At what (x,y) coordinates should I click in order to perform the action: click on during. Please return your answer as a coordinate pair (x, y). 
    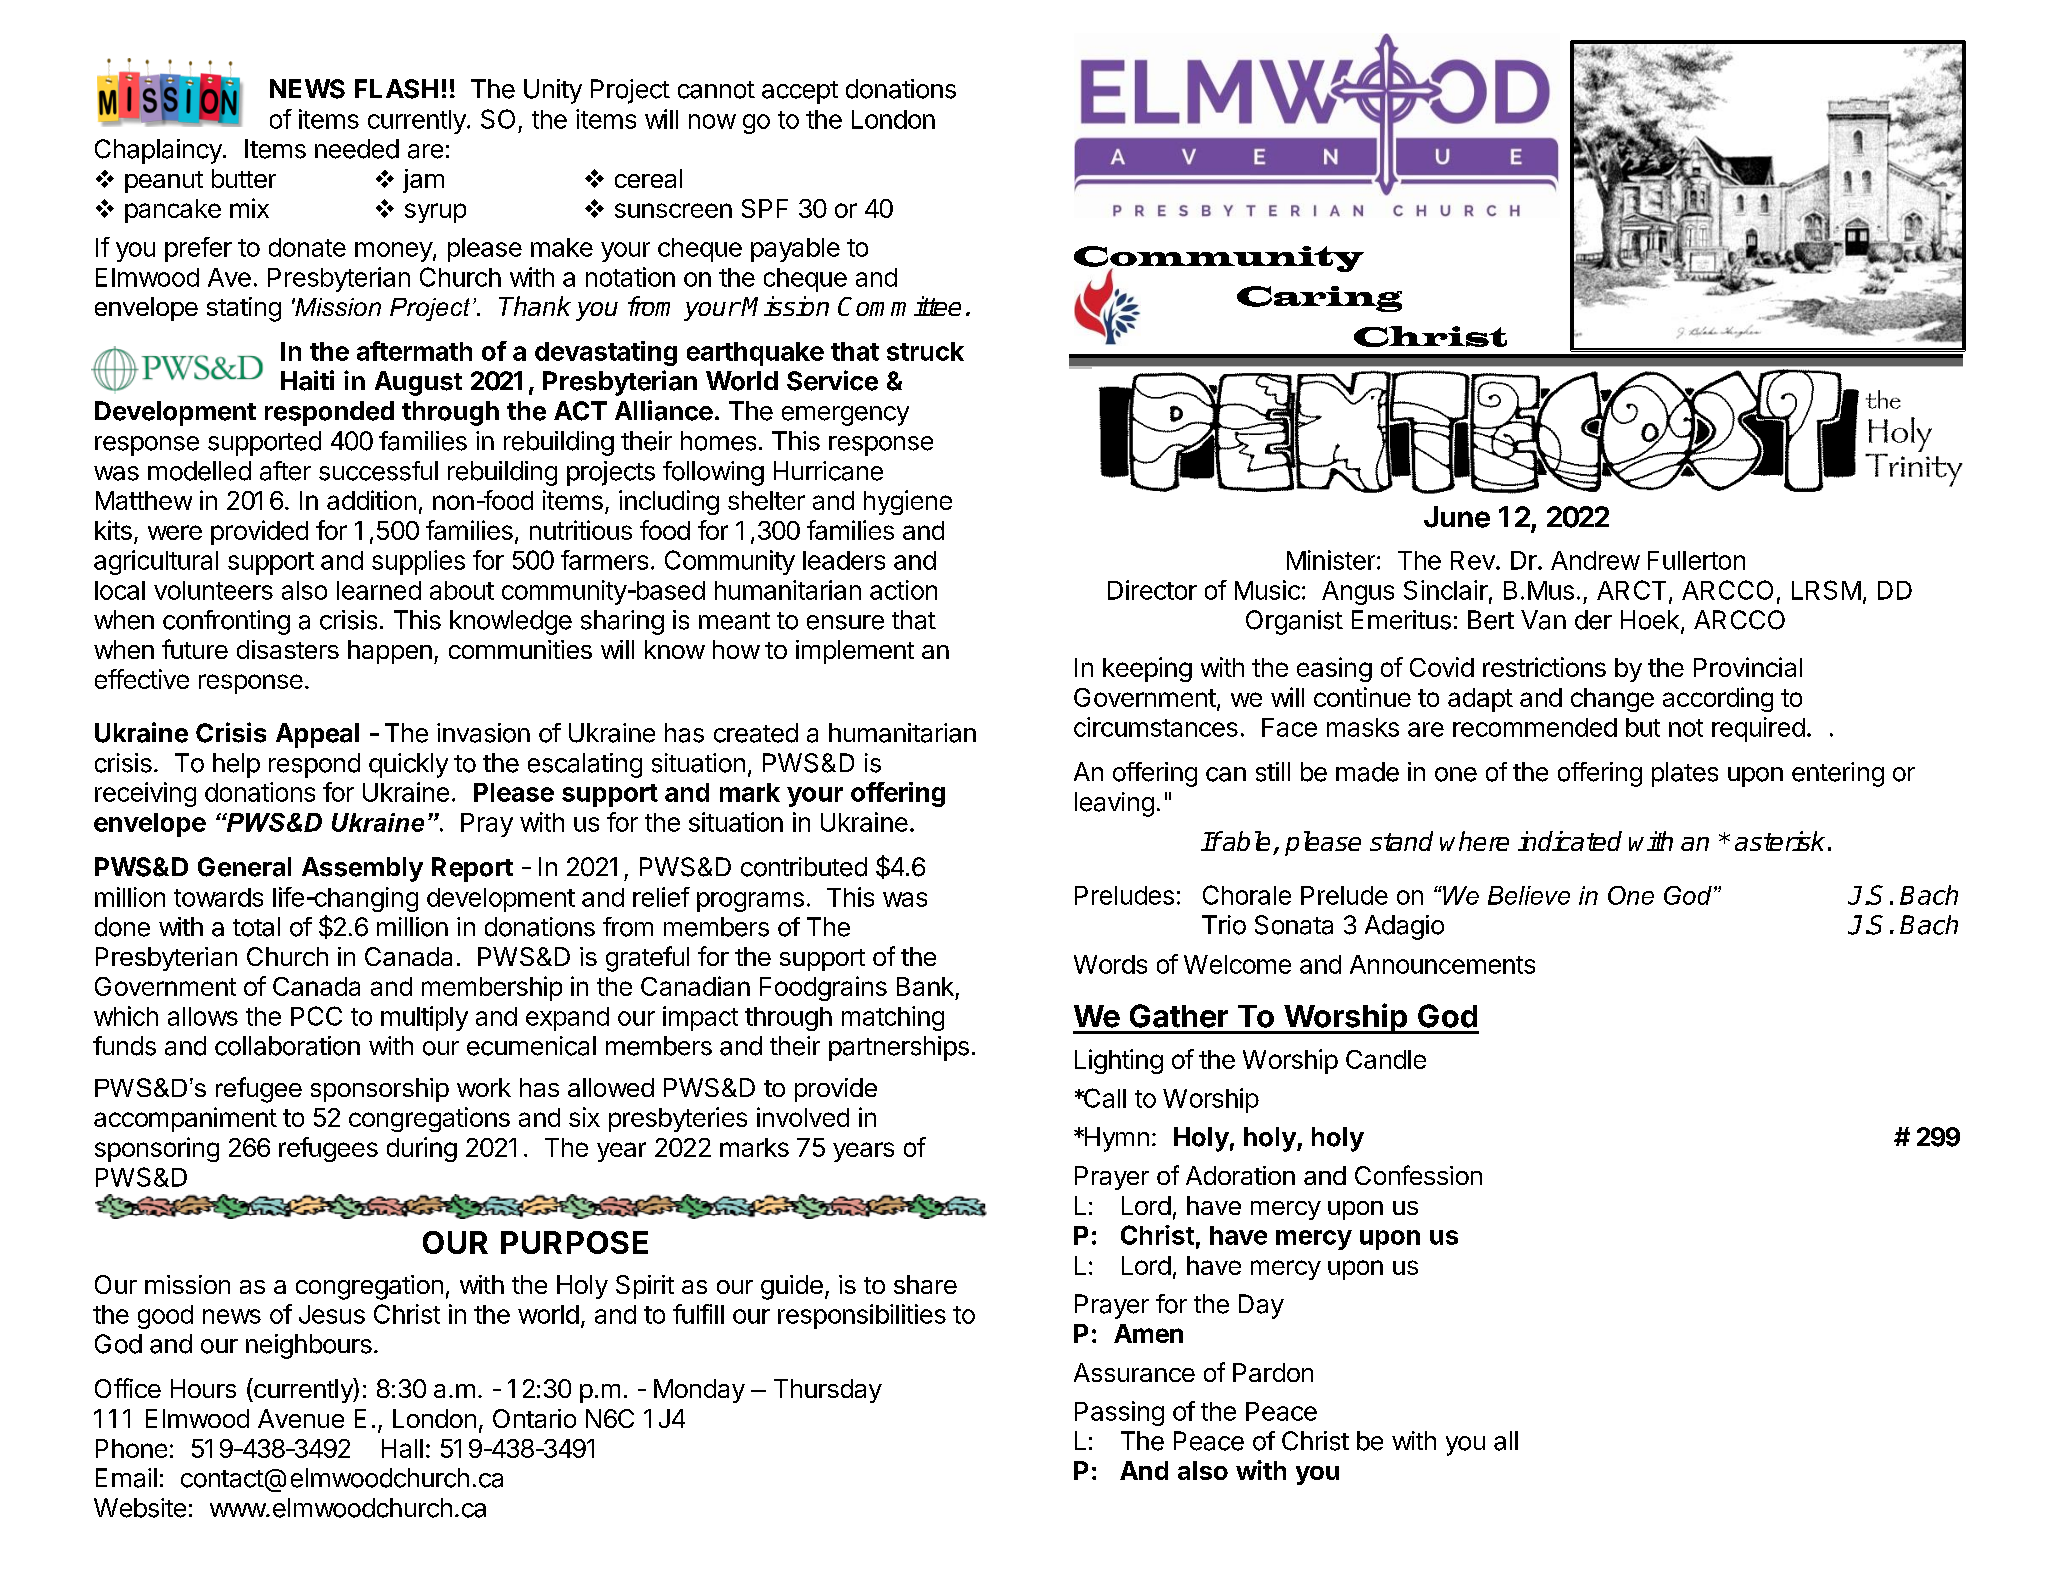
    Looking at the image, I should click on (422, 1149).
